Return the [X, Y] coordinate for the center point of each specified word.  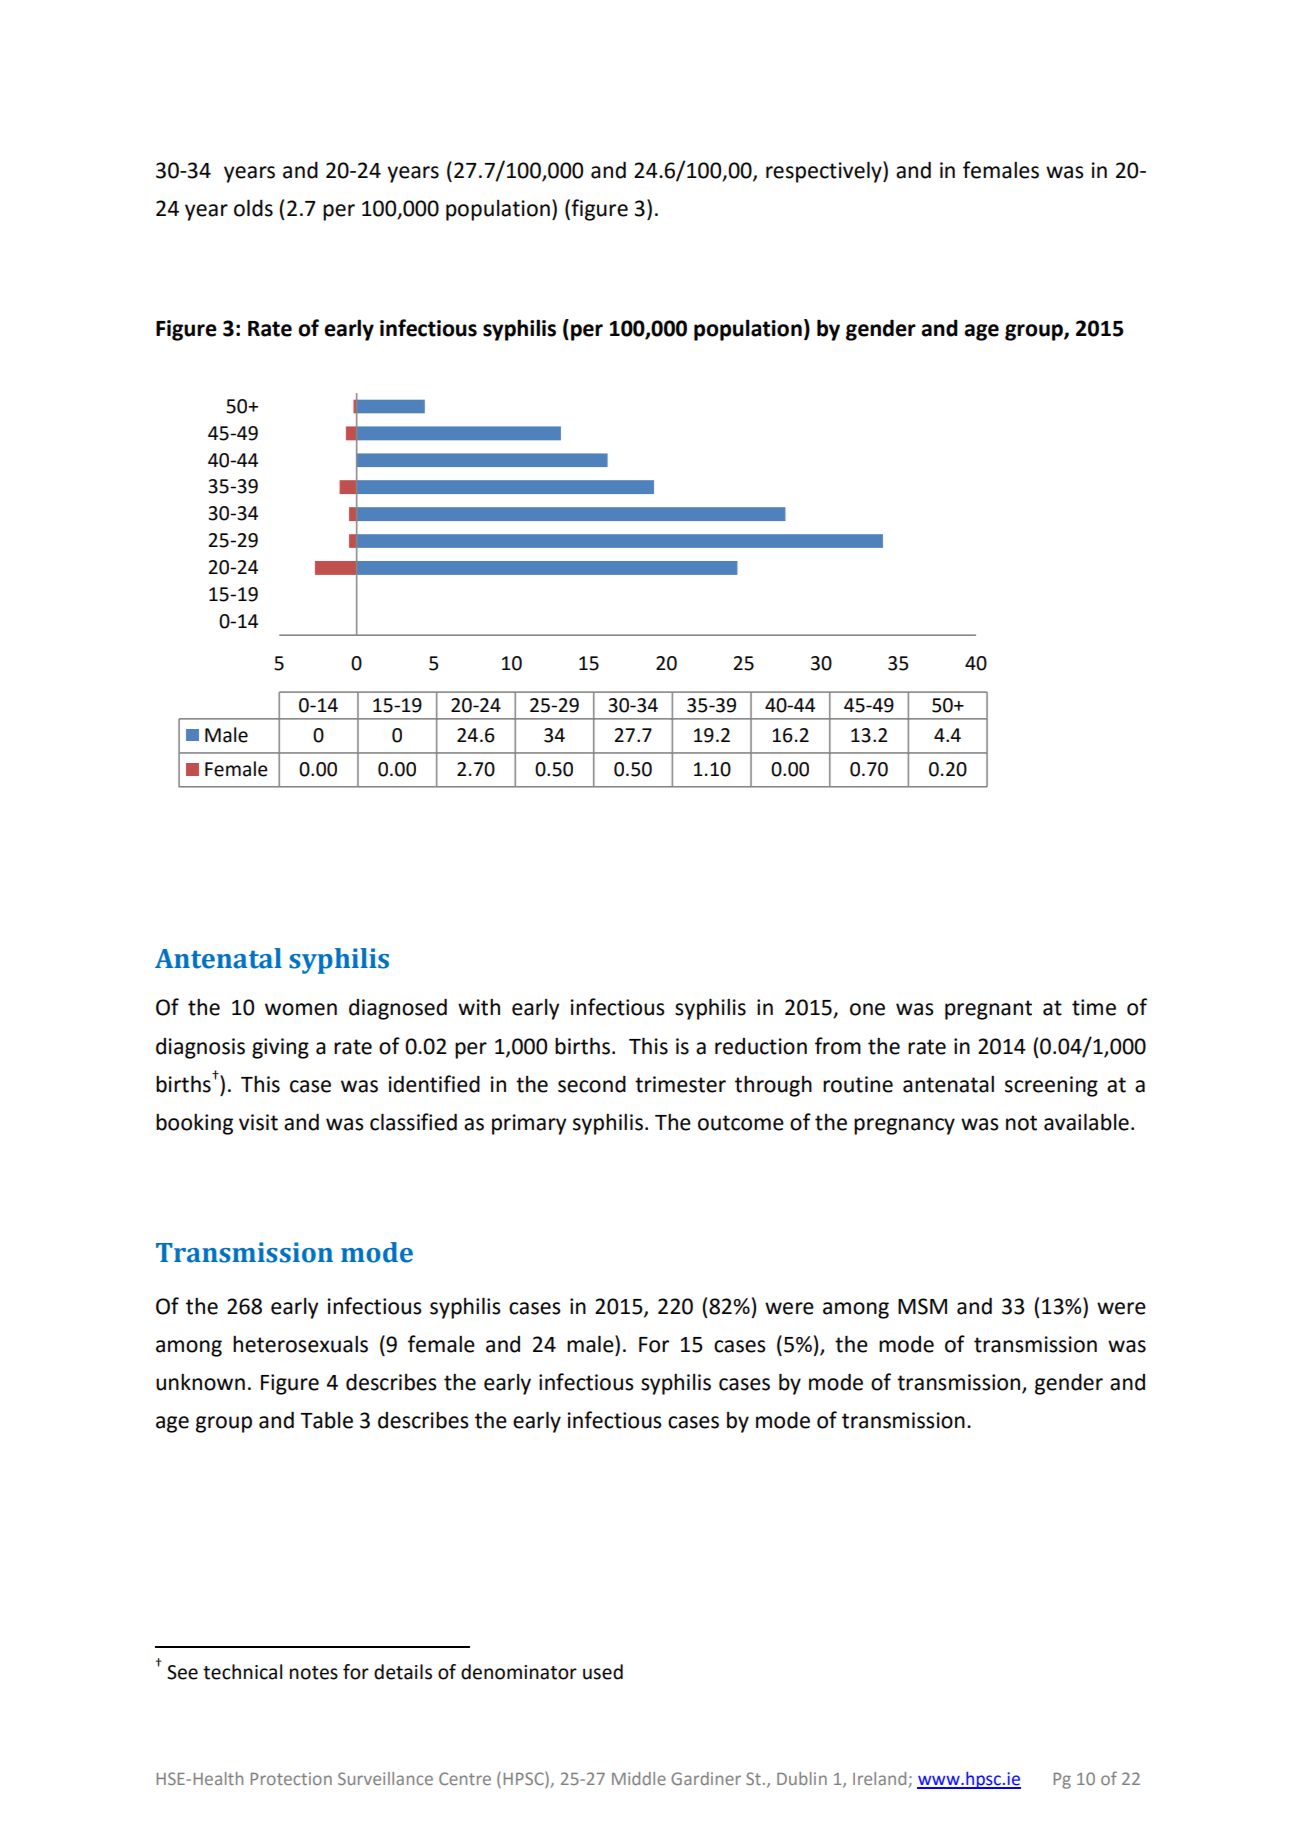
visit [258, 1122]
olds [253, 208]
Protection [291, 1778]
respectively [825, 172]
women [301, 1009]
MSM [922, 1306]
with [479, 1007]
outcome [741, 1123]
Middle [639, 1778]
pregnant [988, 1010]
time [1094, 1007]
